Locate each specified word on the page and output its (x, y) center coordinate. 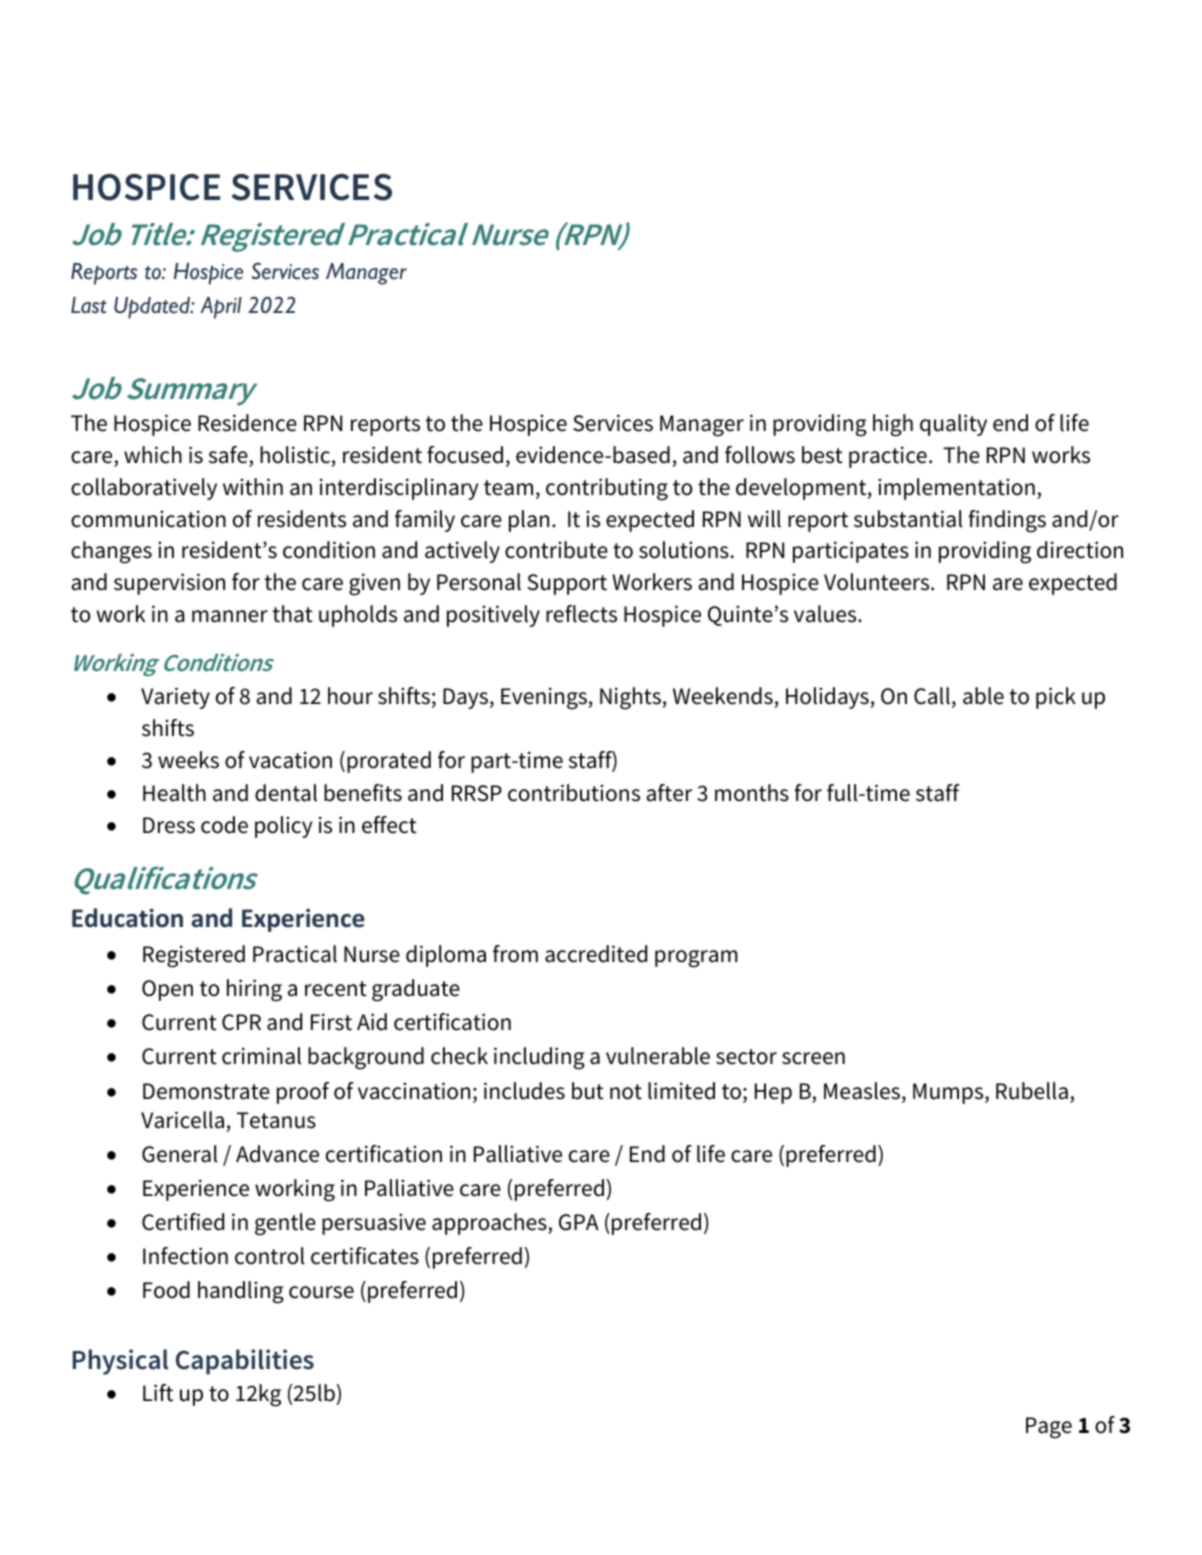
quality (953, 425)
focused (465, 455)
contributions (574, 793)
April (221, 308)
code (224, 825)
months (752, 793)
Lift (158, 1393)
